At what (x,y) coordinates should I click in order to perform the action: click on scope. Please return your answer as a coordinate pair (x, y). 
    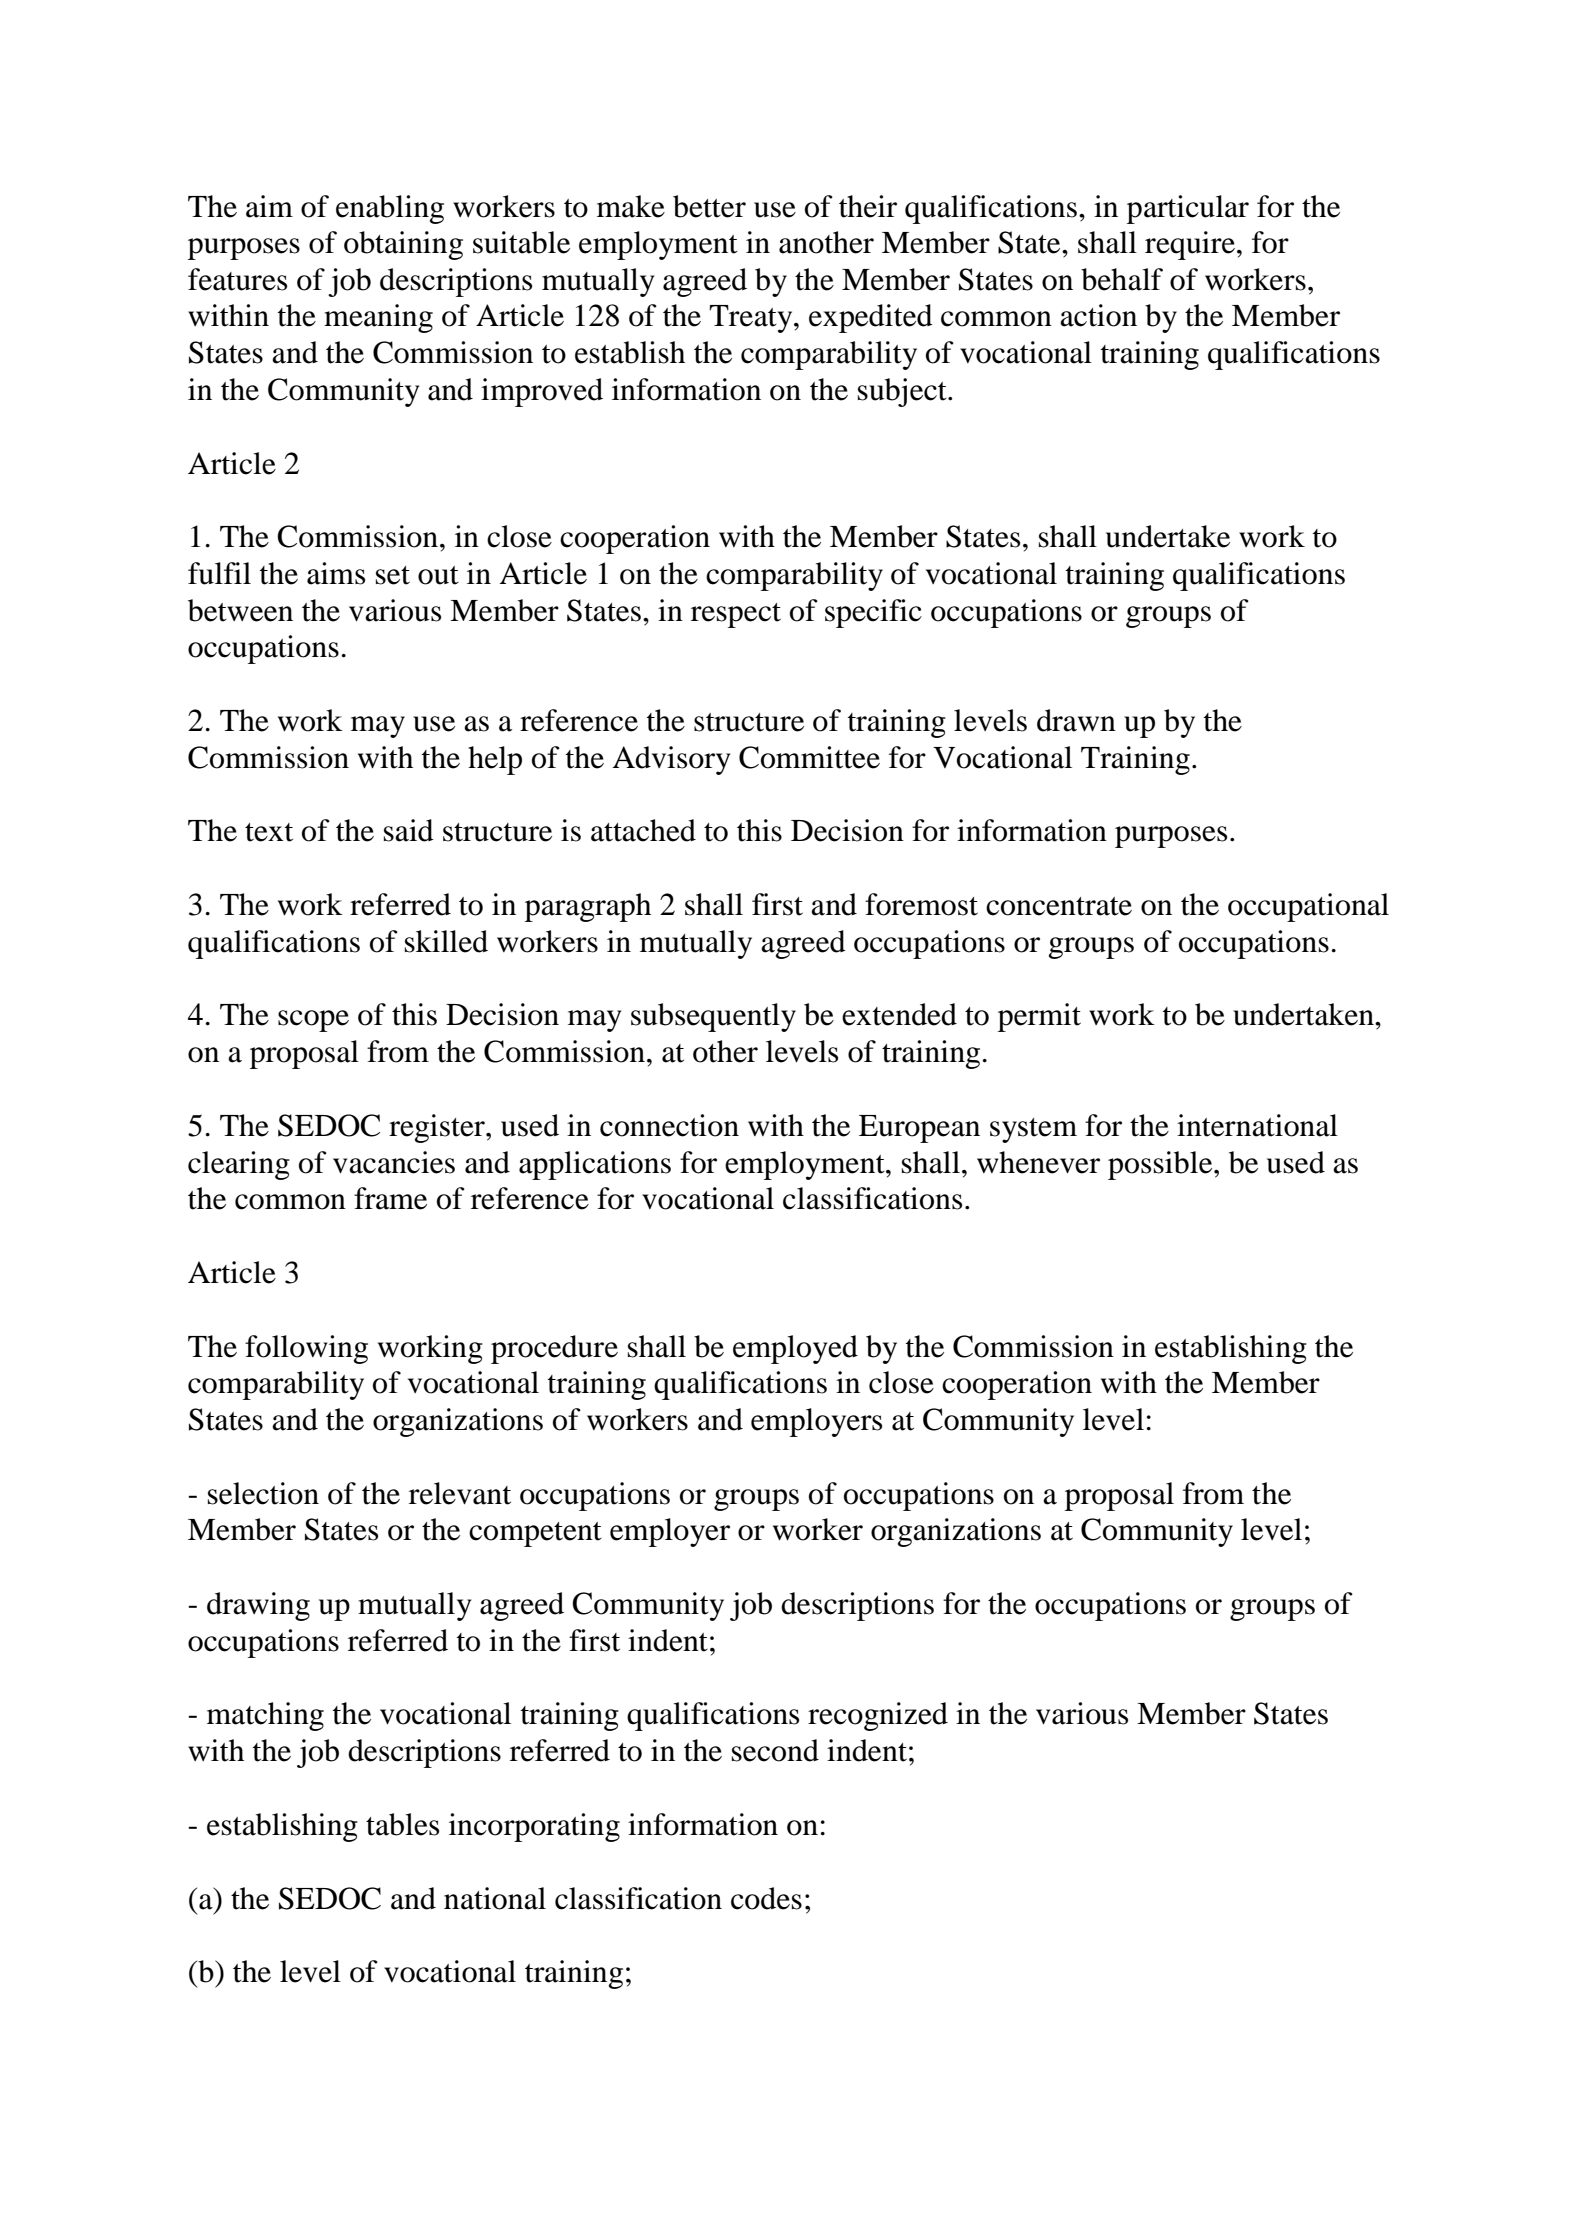
    Looking at the image, I should click on (313, 1021).
